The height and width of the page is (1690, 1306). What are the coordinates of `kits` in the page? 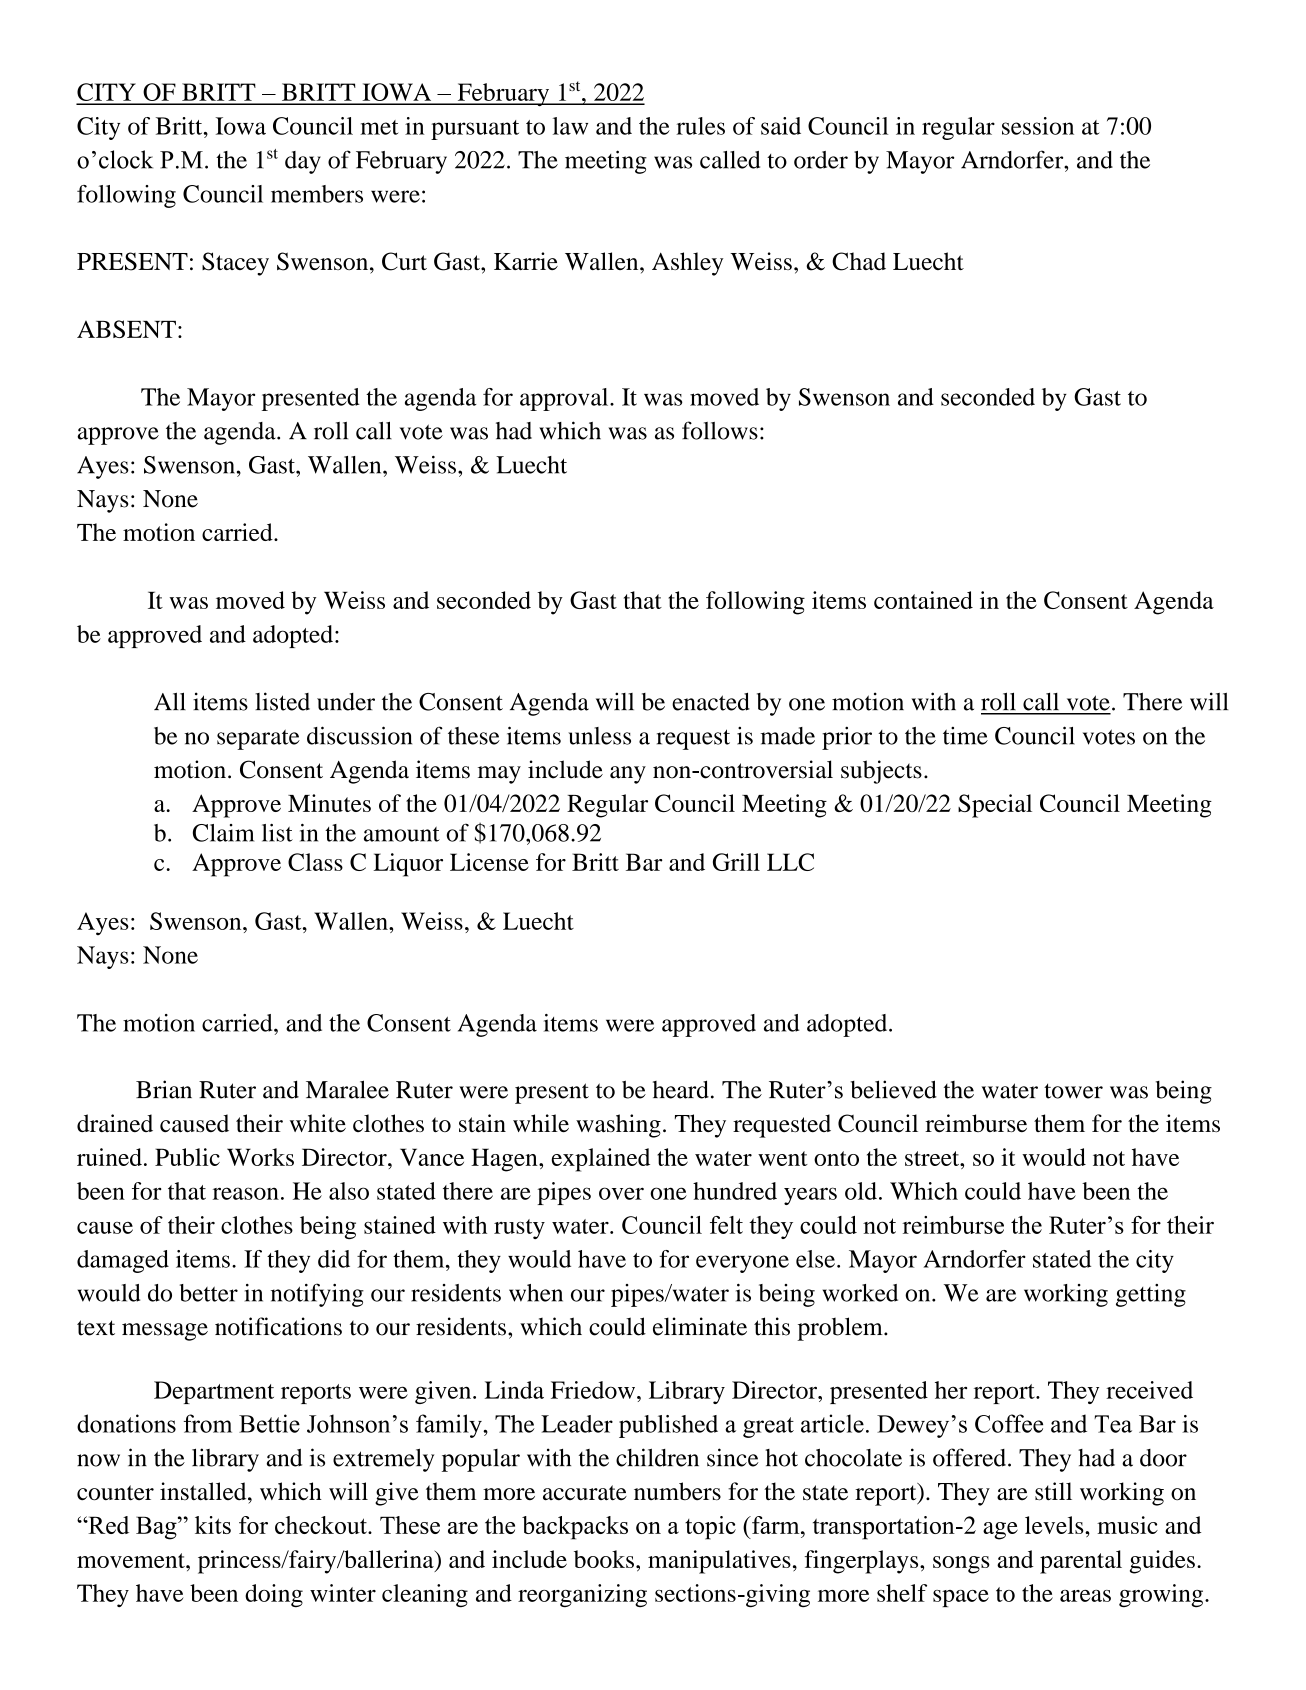 It's located at (213, 1525).
